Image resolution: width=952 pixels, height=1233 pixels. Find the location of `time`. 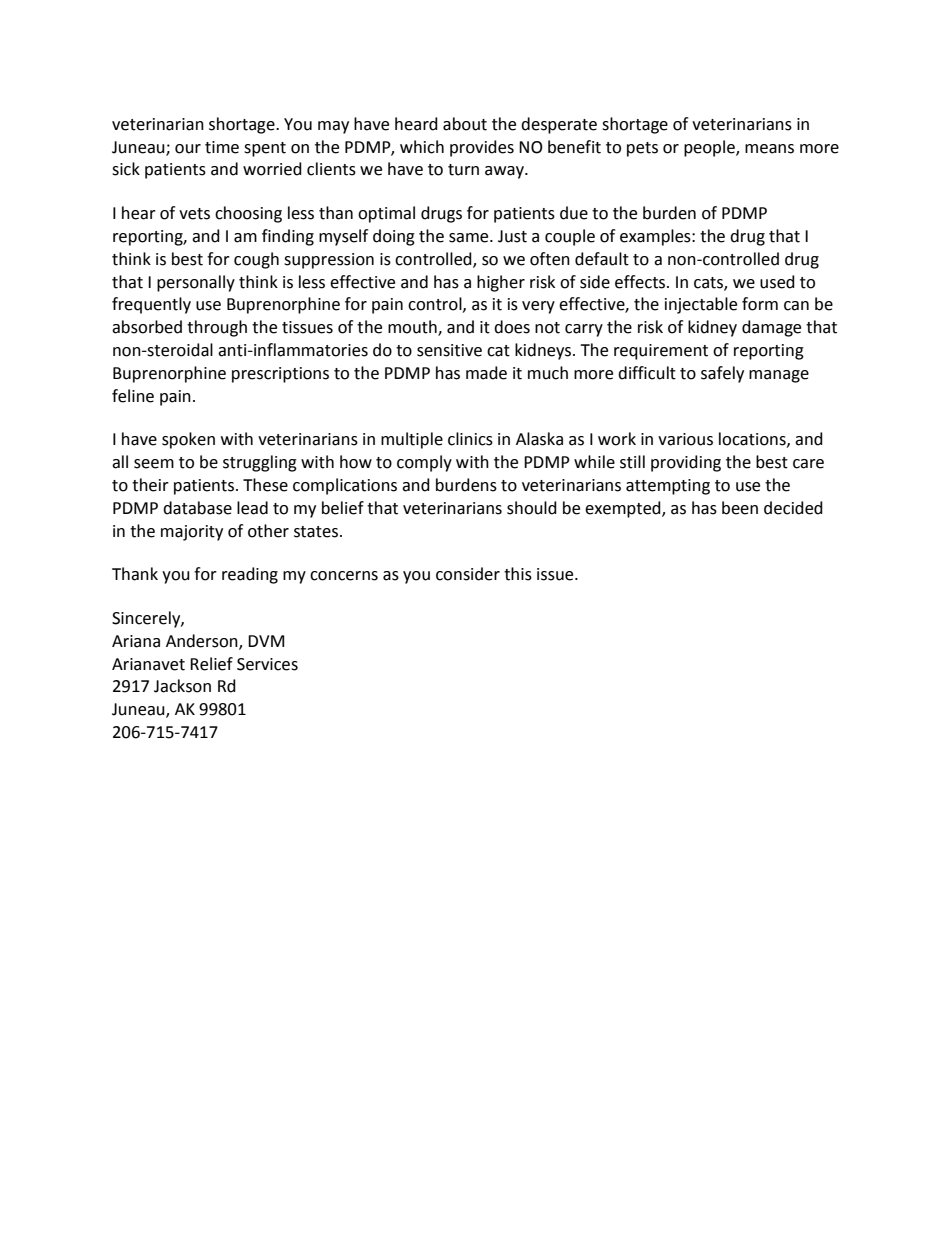

time is located at coordinates (222, 147).
